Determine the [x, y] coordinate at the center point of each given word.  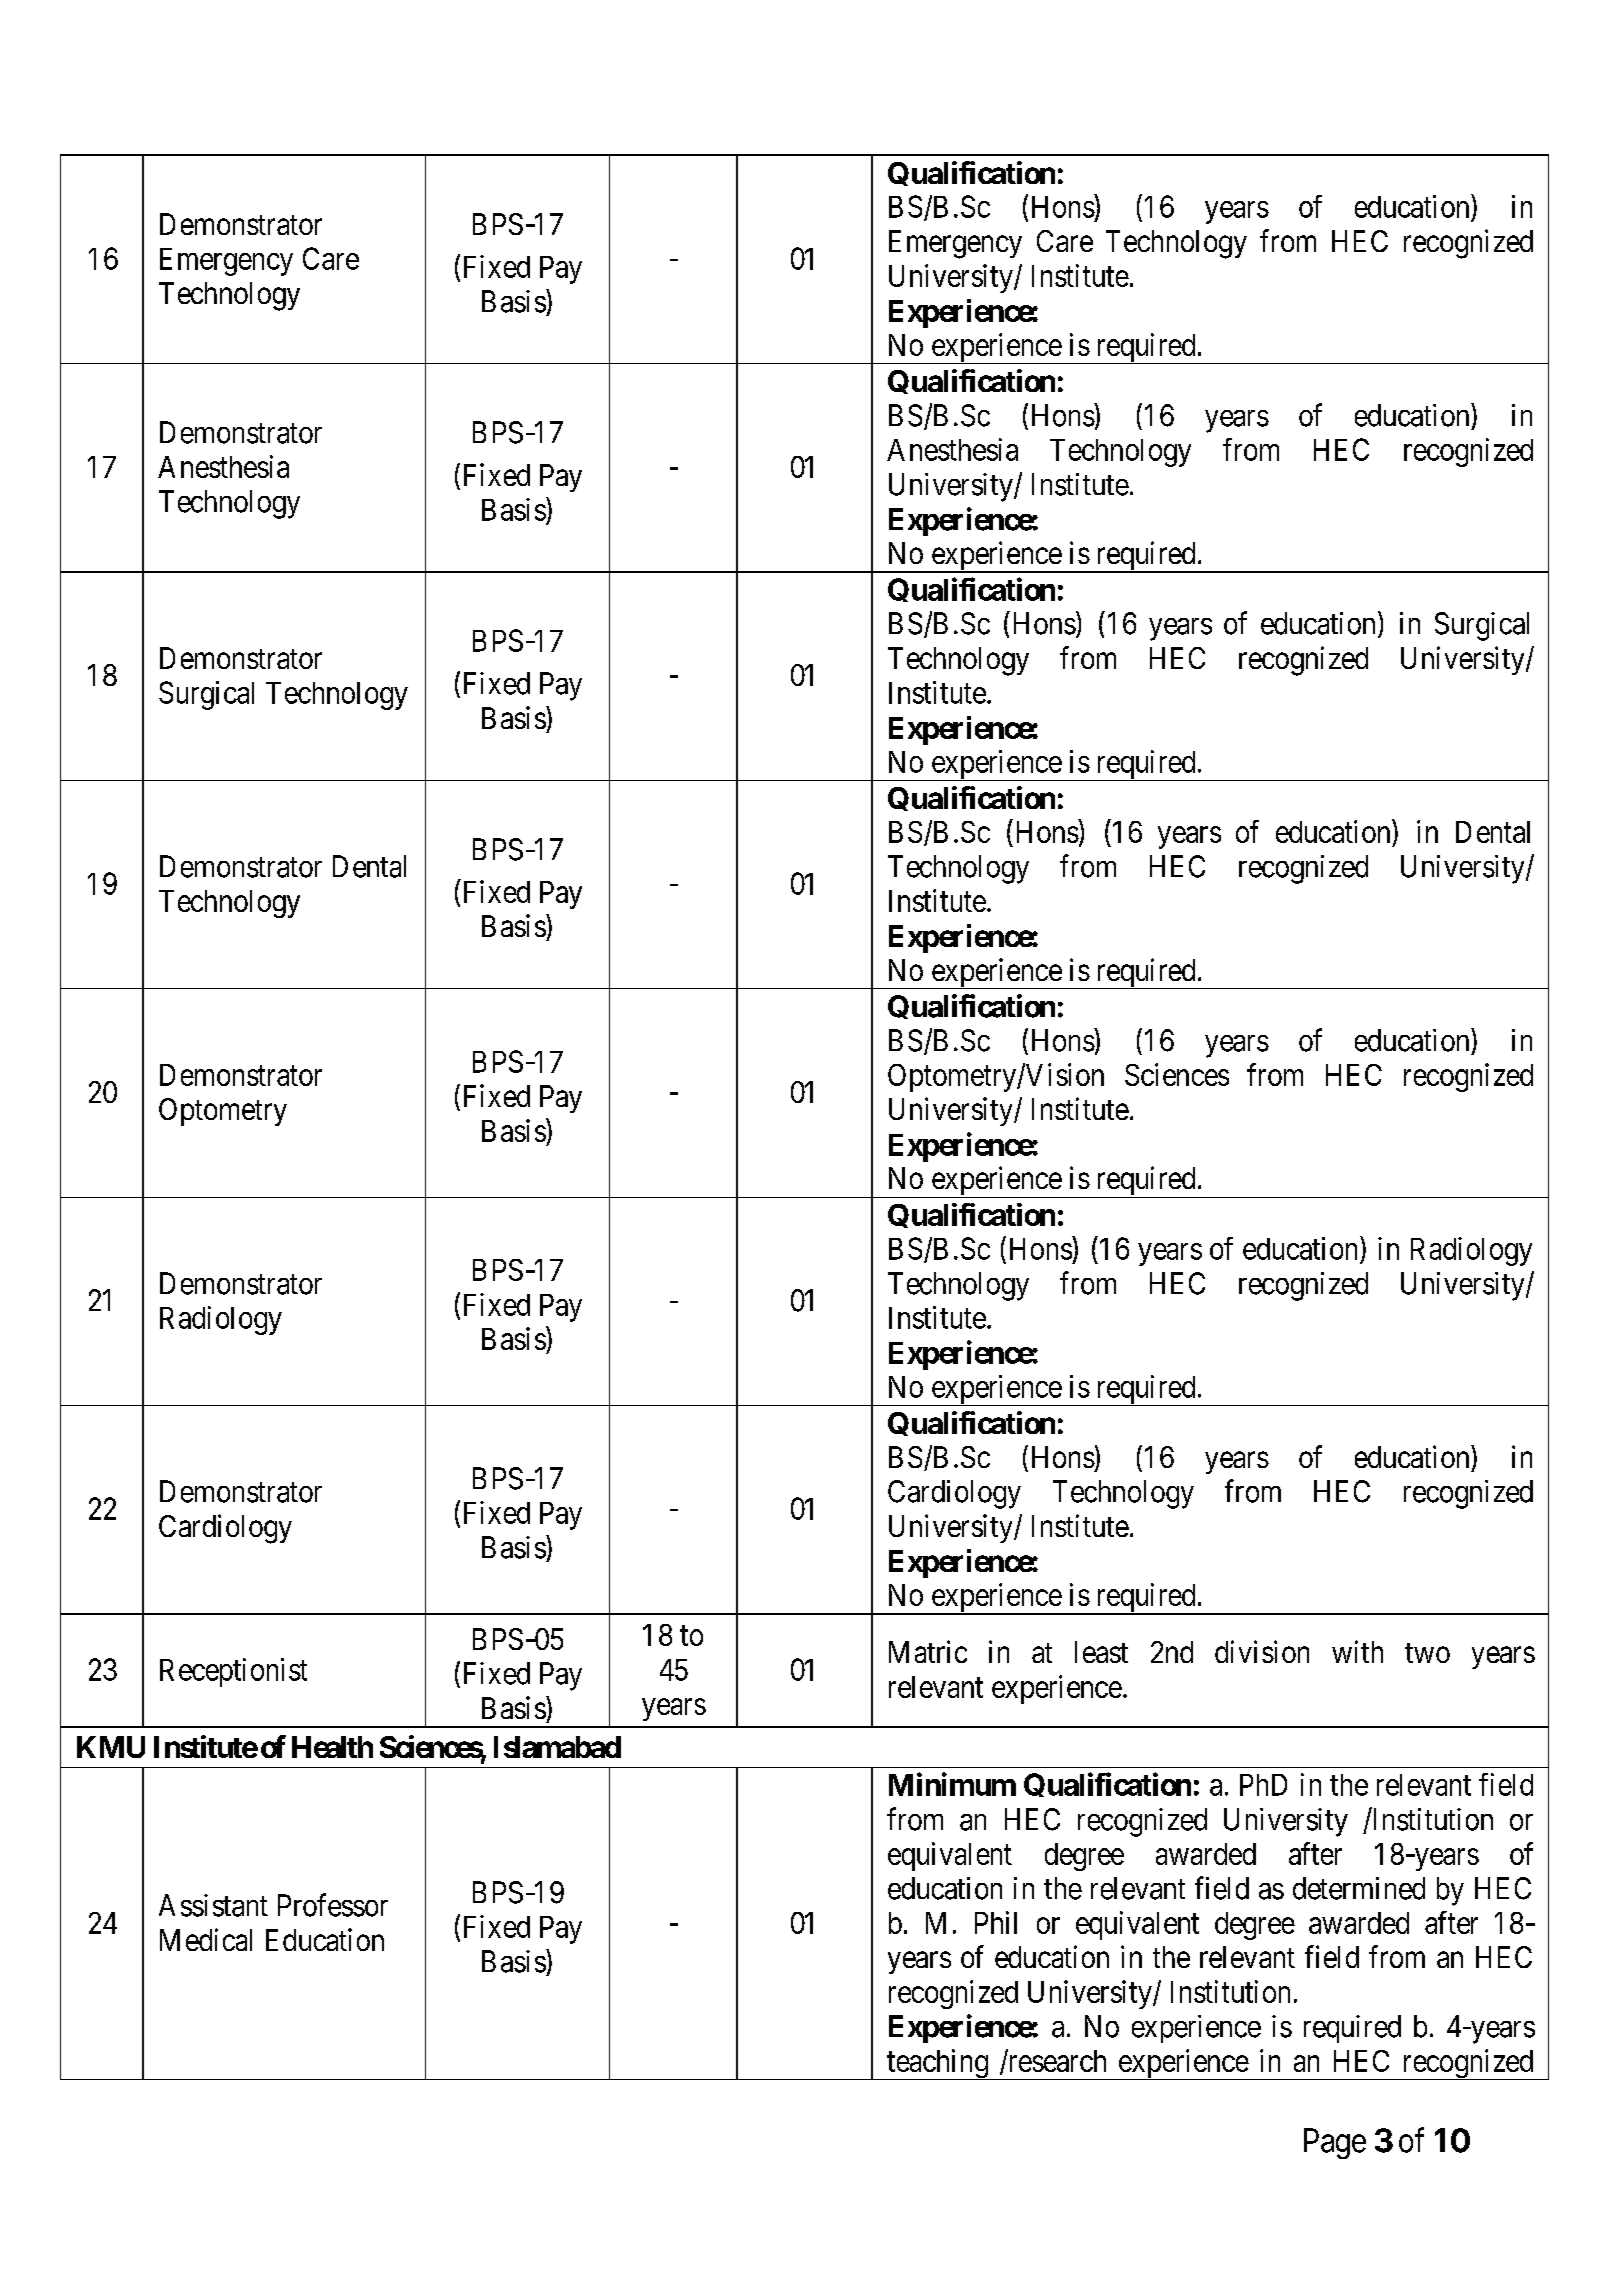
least [1101, 1652]
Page [1335, 2143]
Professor [333, 1905]
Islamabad [557, 1747]
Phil [996, 1922]
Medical [206, 1939]
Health [332, 1747]
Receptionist [233, 1672]
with [1357, 1651]
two [1427, 1653]
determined [1359, 1888]
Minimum [952, 1784]
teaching [937, 2064]
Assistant [213, 1905]
